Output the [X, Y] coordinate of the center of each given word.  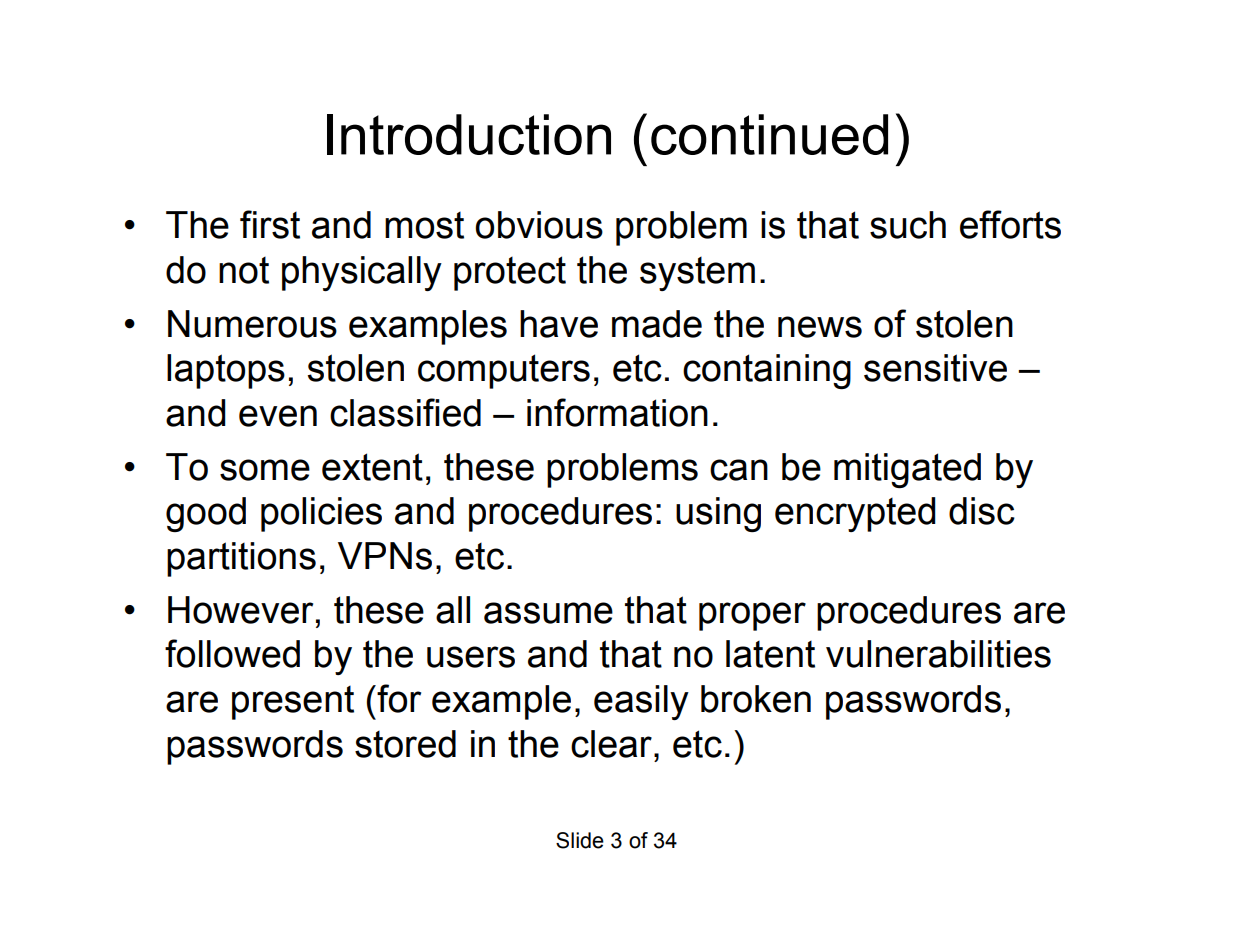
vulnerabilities [938, 654]
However [240, 610]
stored [405, 744]
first [270, 224]
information [617, 412]
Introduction [469, 134]
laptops [226, 371]
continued [769, 134]
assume [548, 613]
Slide [580, 840]
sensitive [935, 368]
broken [756, 699]
